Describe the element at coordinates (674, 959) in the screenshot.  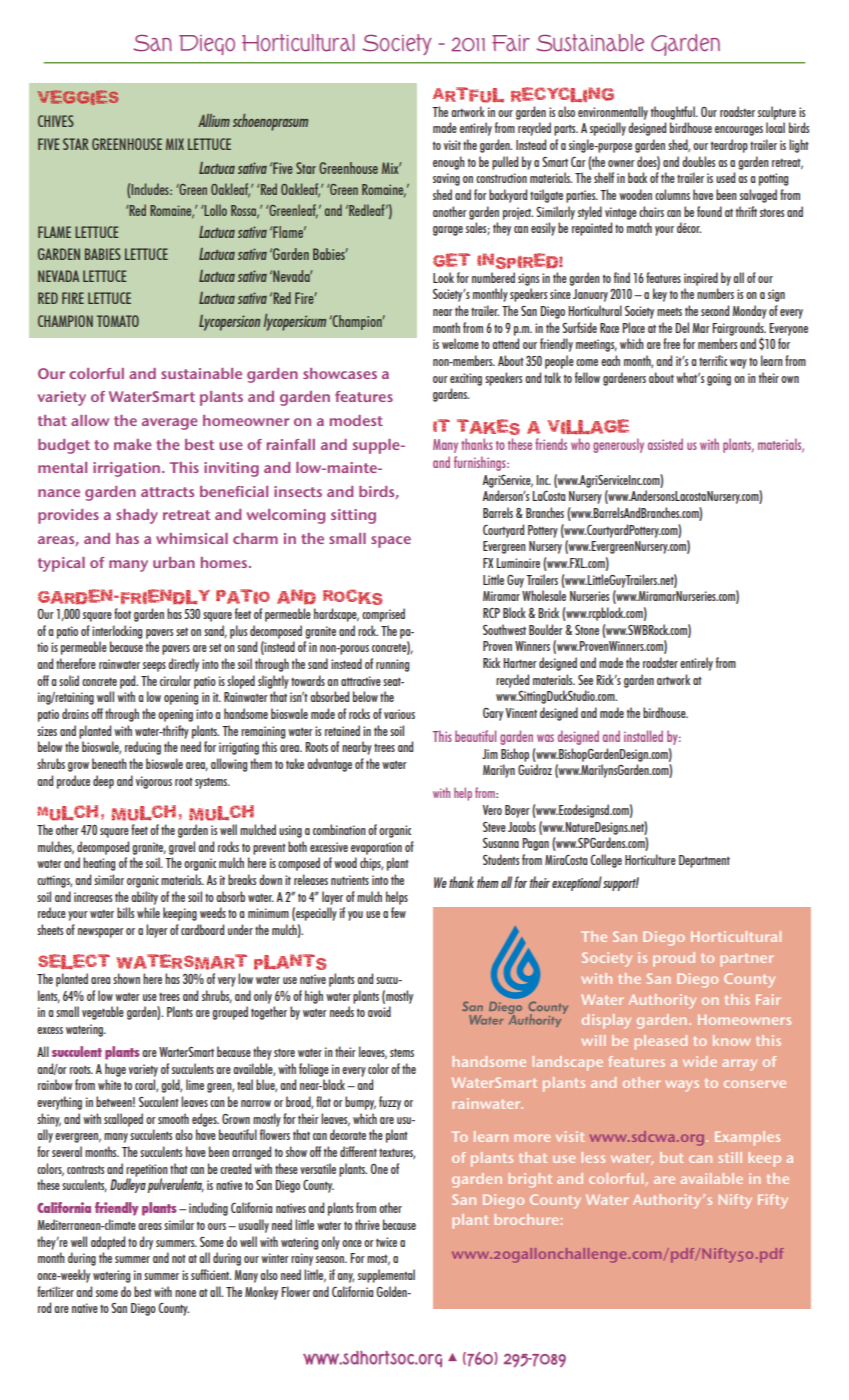
I see `proud` at that location.
